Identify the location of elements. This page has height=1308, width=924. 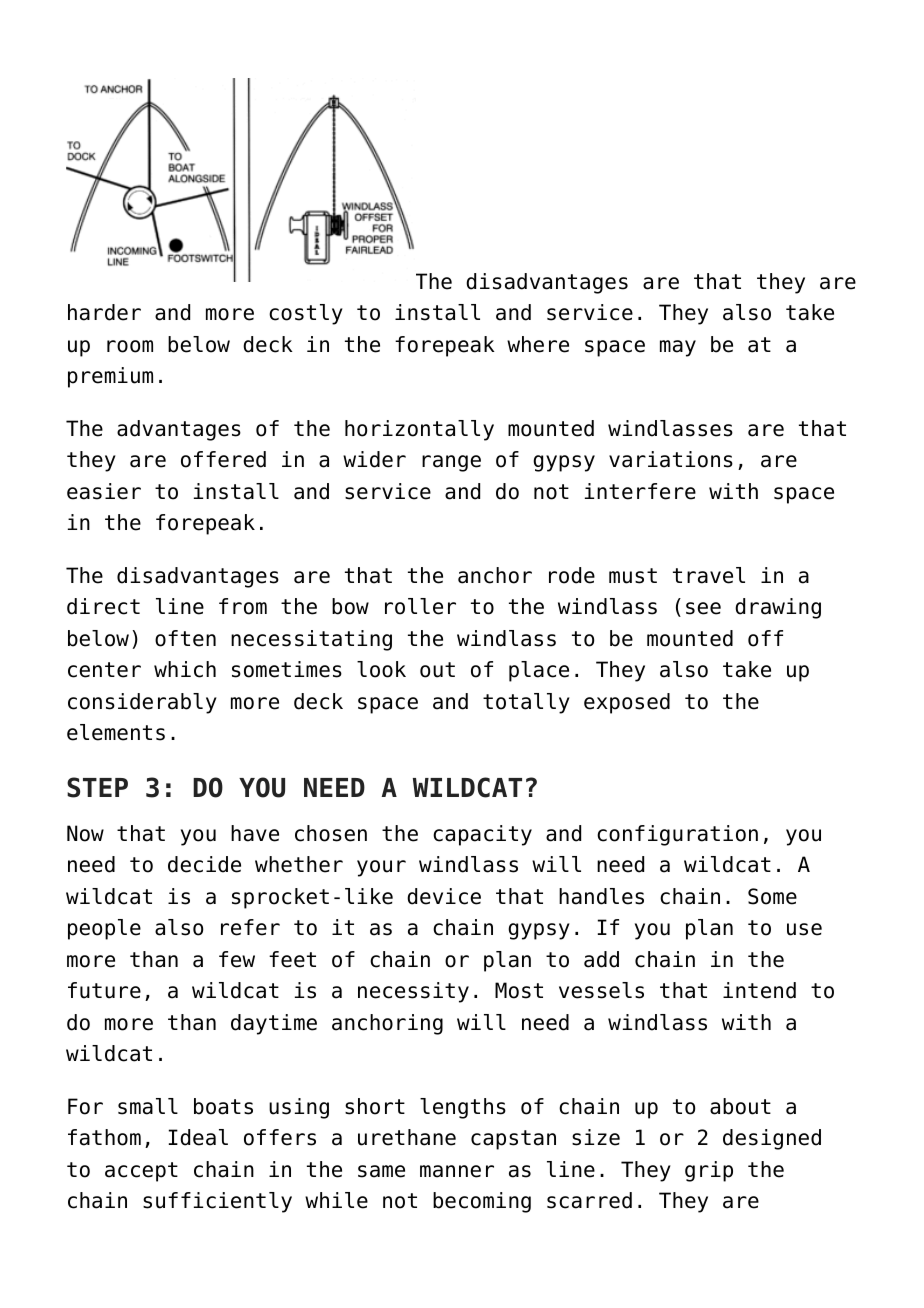
(116, 732).
